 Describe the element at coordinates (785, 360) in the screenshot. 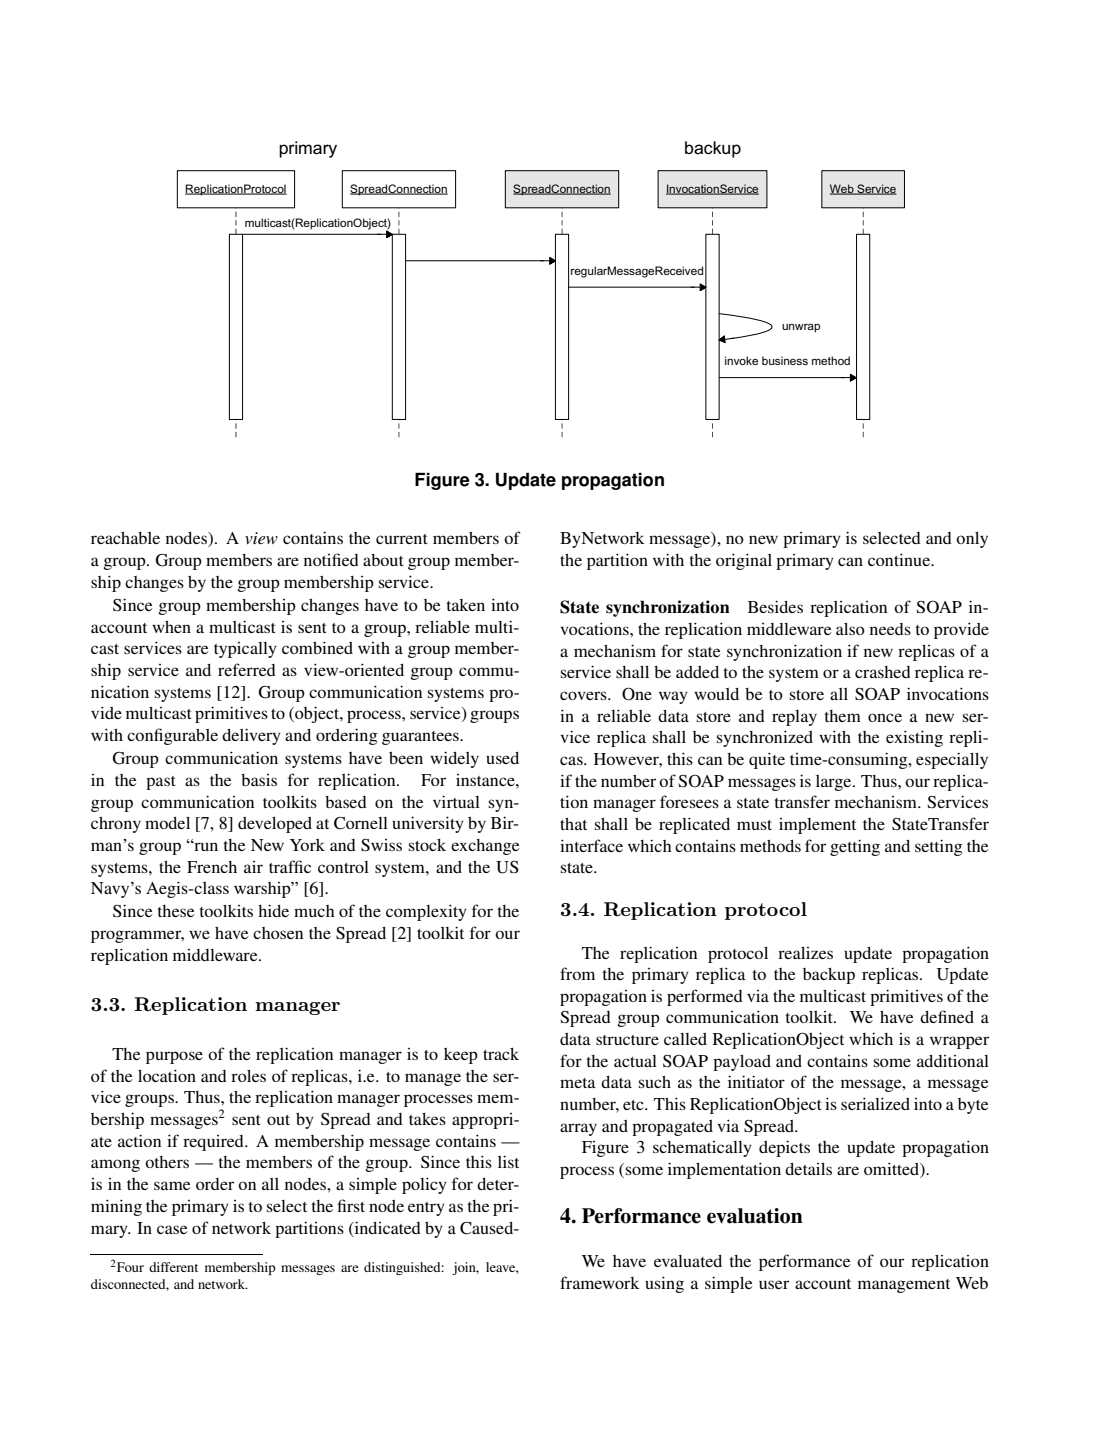

I see `business` at that location.
